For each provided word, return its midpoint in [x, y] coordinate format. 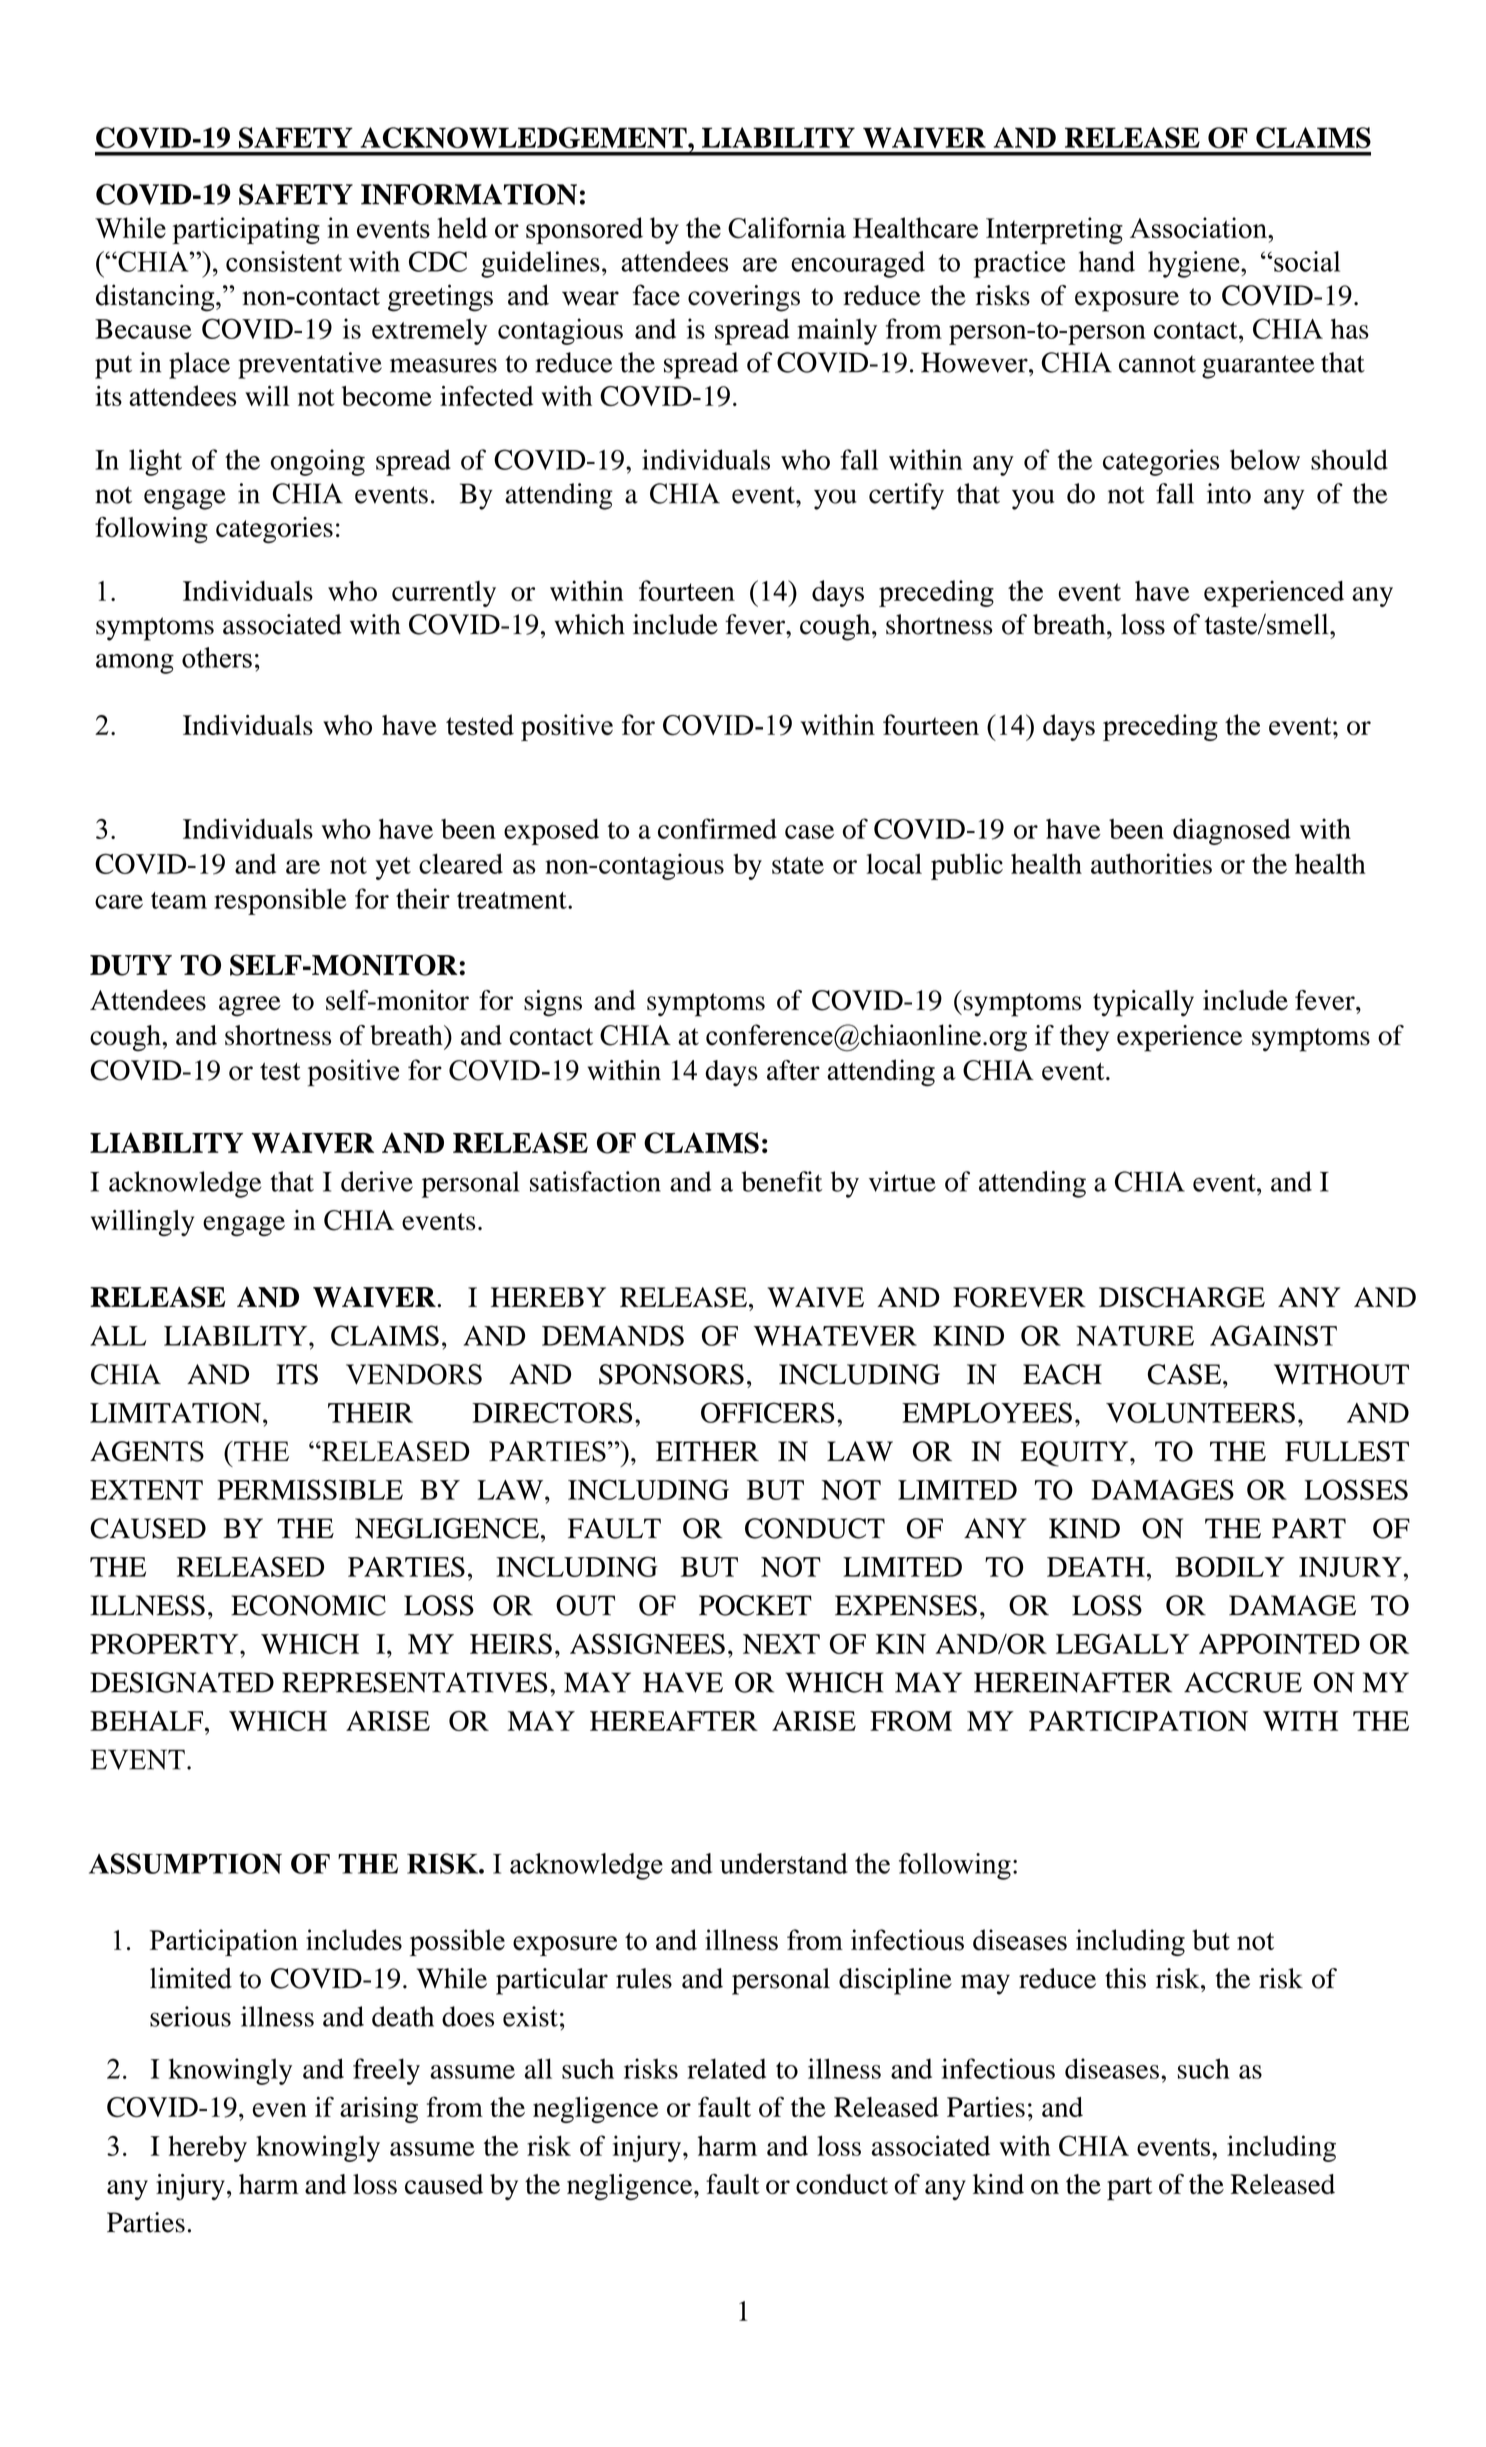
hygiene [1195, 264]
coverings [744, 298]
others [217, 657]
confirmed [717, 828]
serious [190, 2016]
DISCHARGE [1182, 1297]
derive [377, 1181]
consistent [284, 261]
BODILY [1230, 1566]
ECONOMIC [308, 1605]
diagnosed [1232, 831]
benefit [781, 1181]
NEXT [781, 1644]
